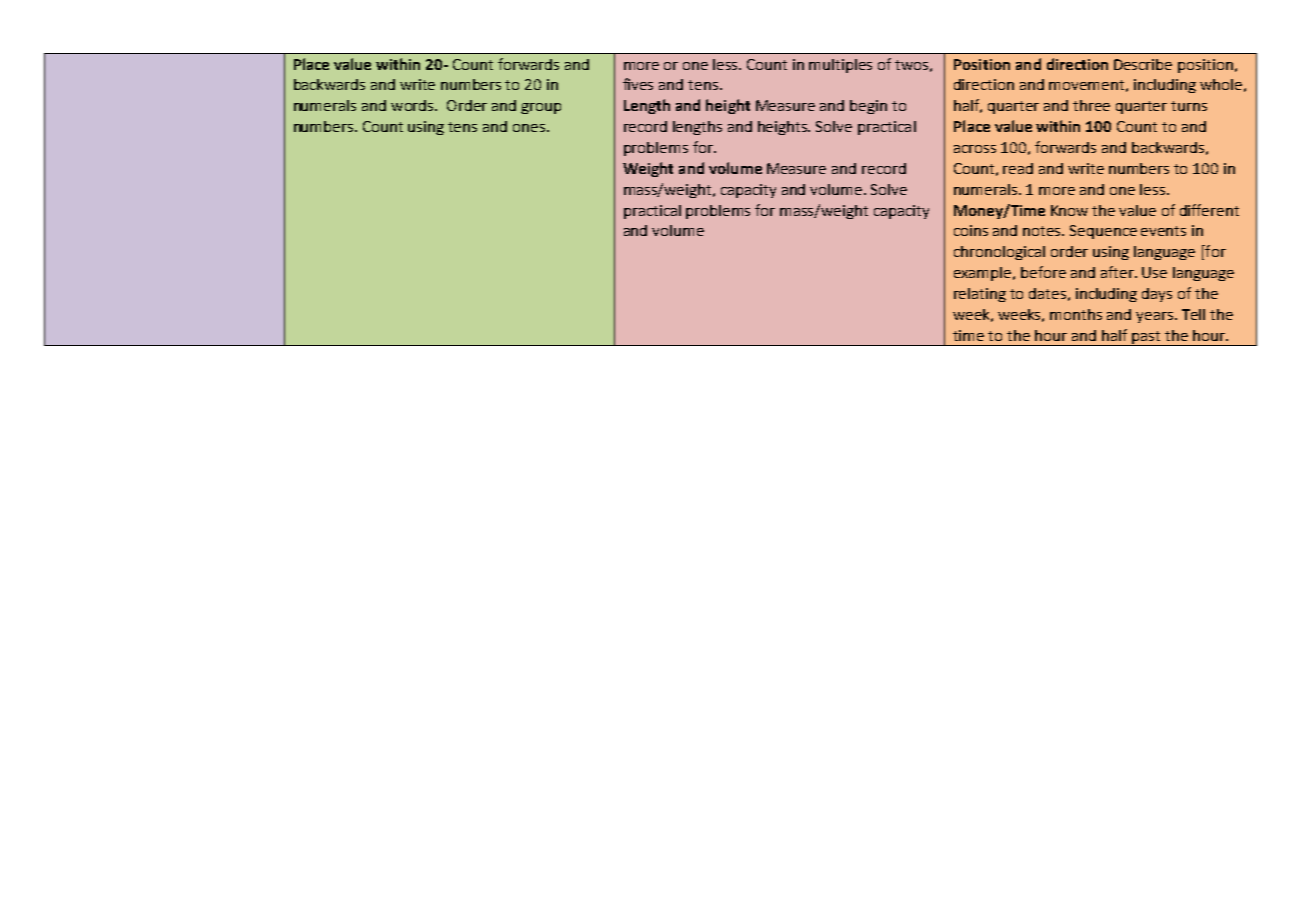 The image size is (1308, 924). What do you see at coordinates (1146, 338) in the screenshot?
I see `past` at bounding box center [1146, 338].
